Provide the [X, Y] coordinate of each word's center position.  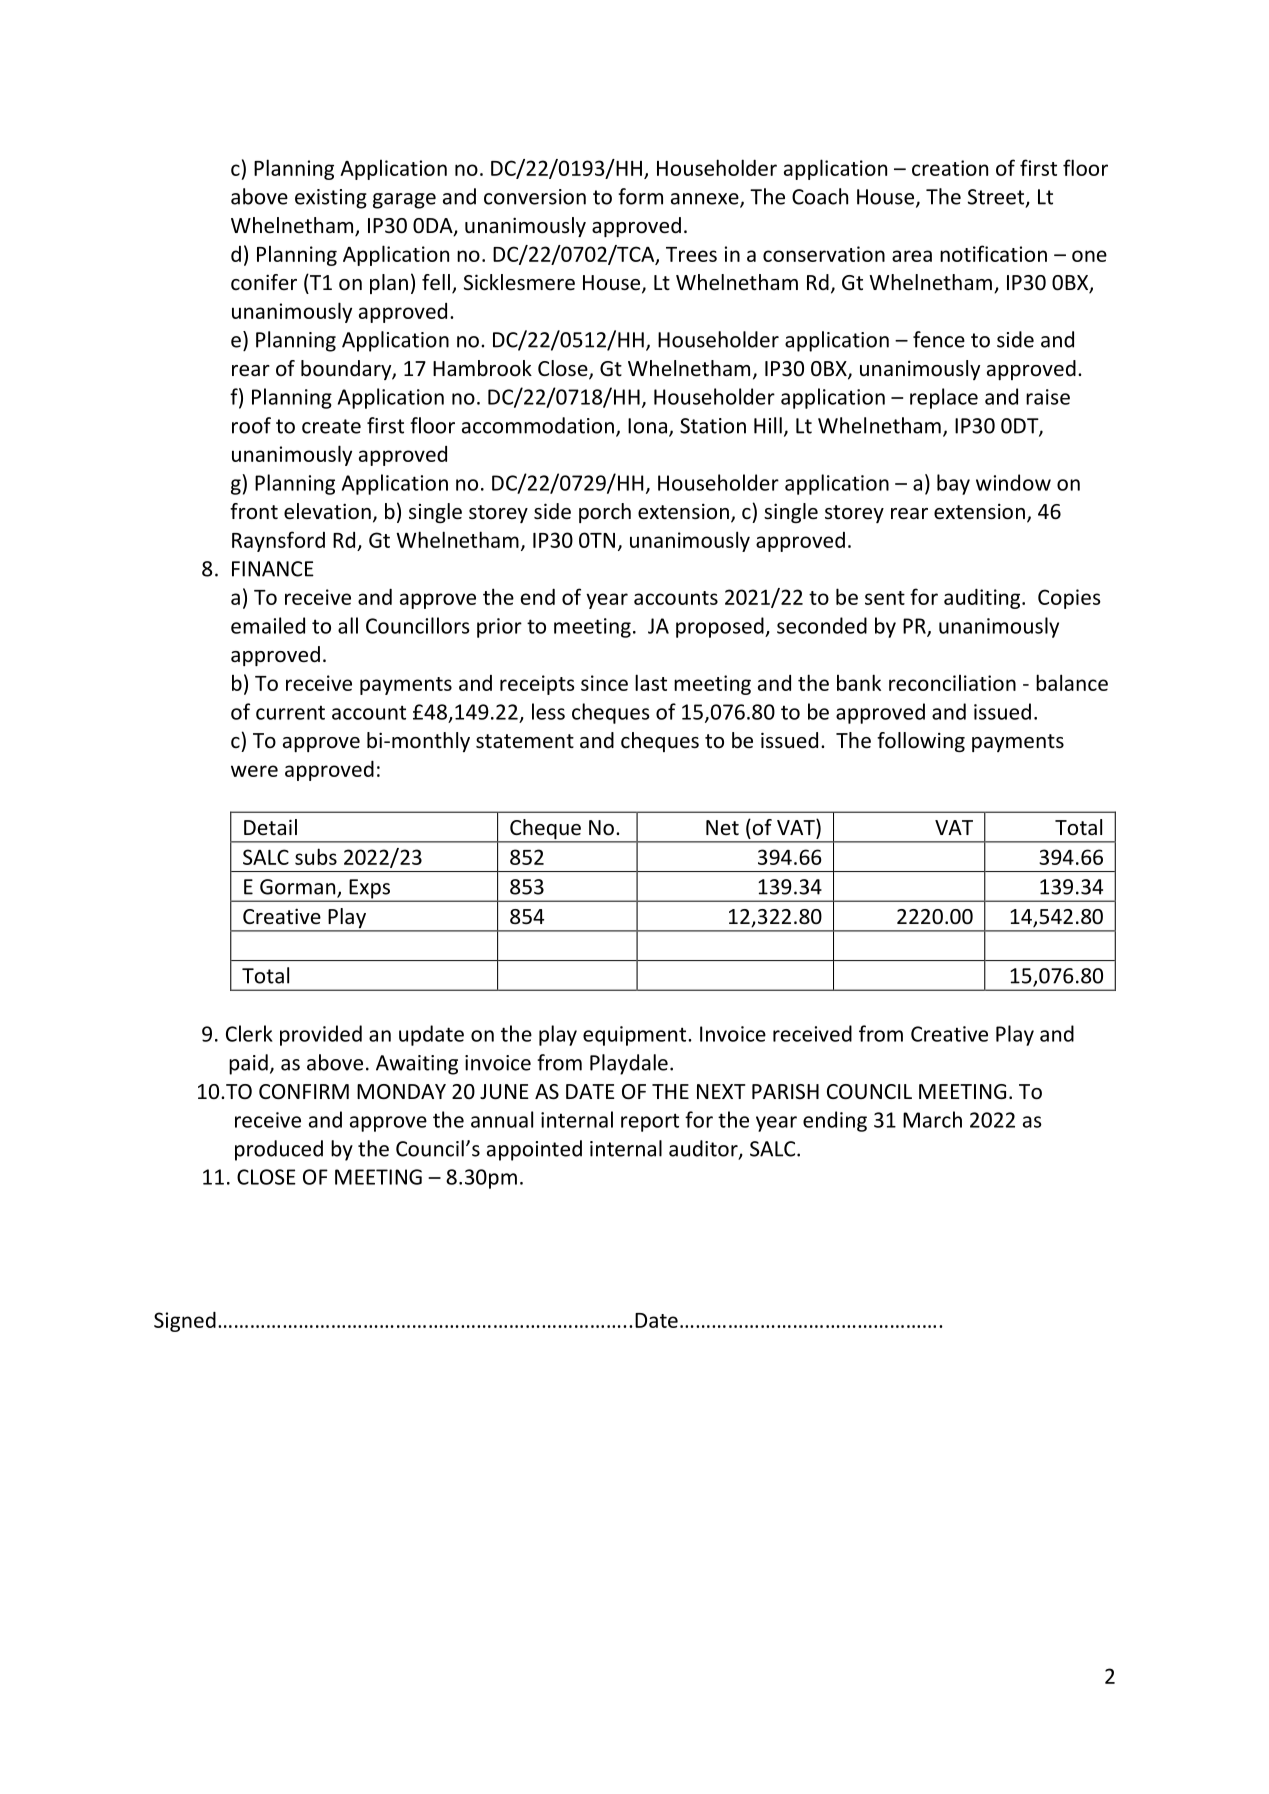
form [640, 196]
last [651, 682]
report [650, 1122]
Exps [370, 890]
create [331, 426]
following [921, 742]
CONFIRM [304, 1092]
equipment [634, 1036]
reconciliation [952, 683]
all [348, 625]
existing [331, 199]
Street [997, 198]
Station [713, 426]
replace [944, 398]
